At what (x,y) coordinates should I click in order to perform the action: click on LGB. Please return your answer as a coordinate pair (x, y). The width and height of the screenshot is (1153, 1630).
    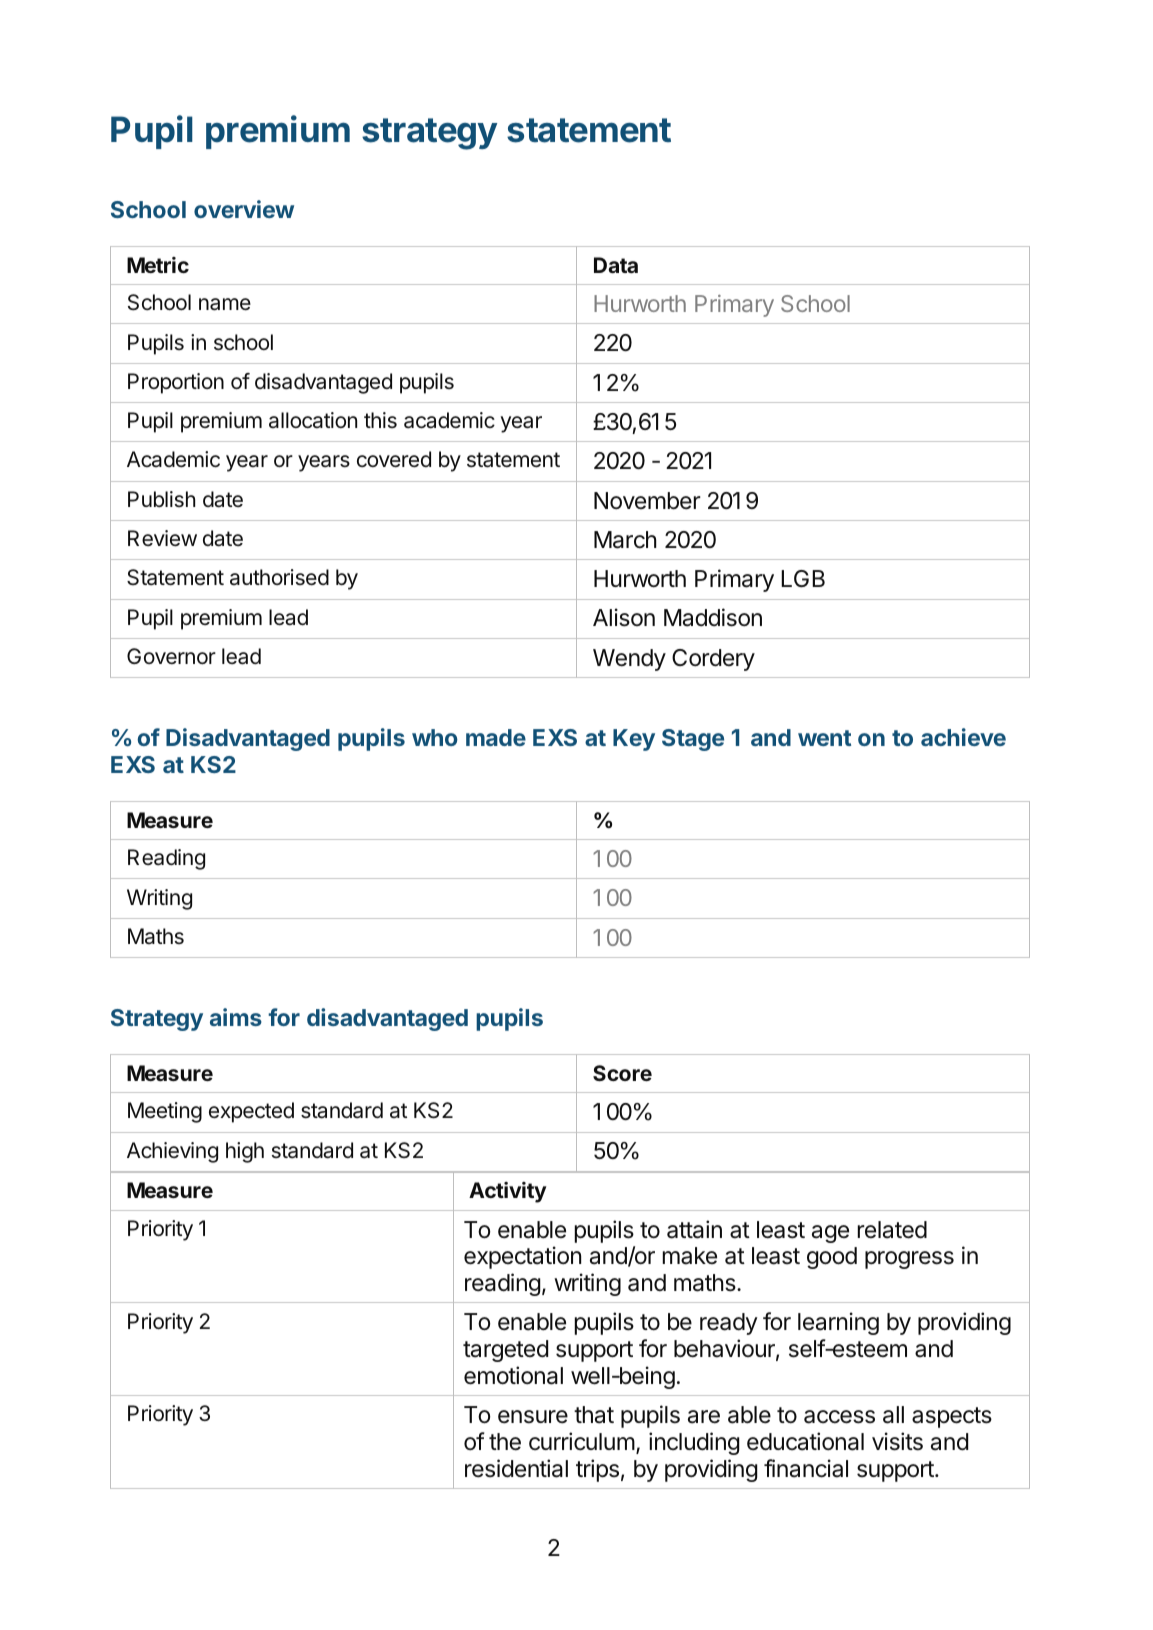
    Looking at the image, I should click on (803, 578).
